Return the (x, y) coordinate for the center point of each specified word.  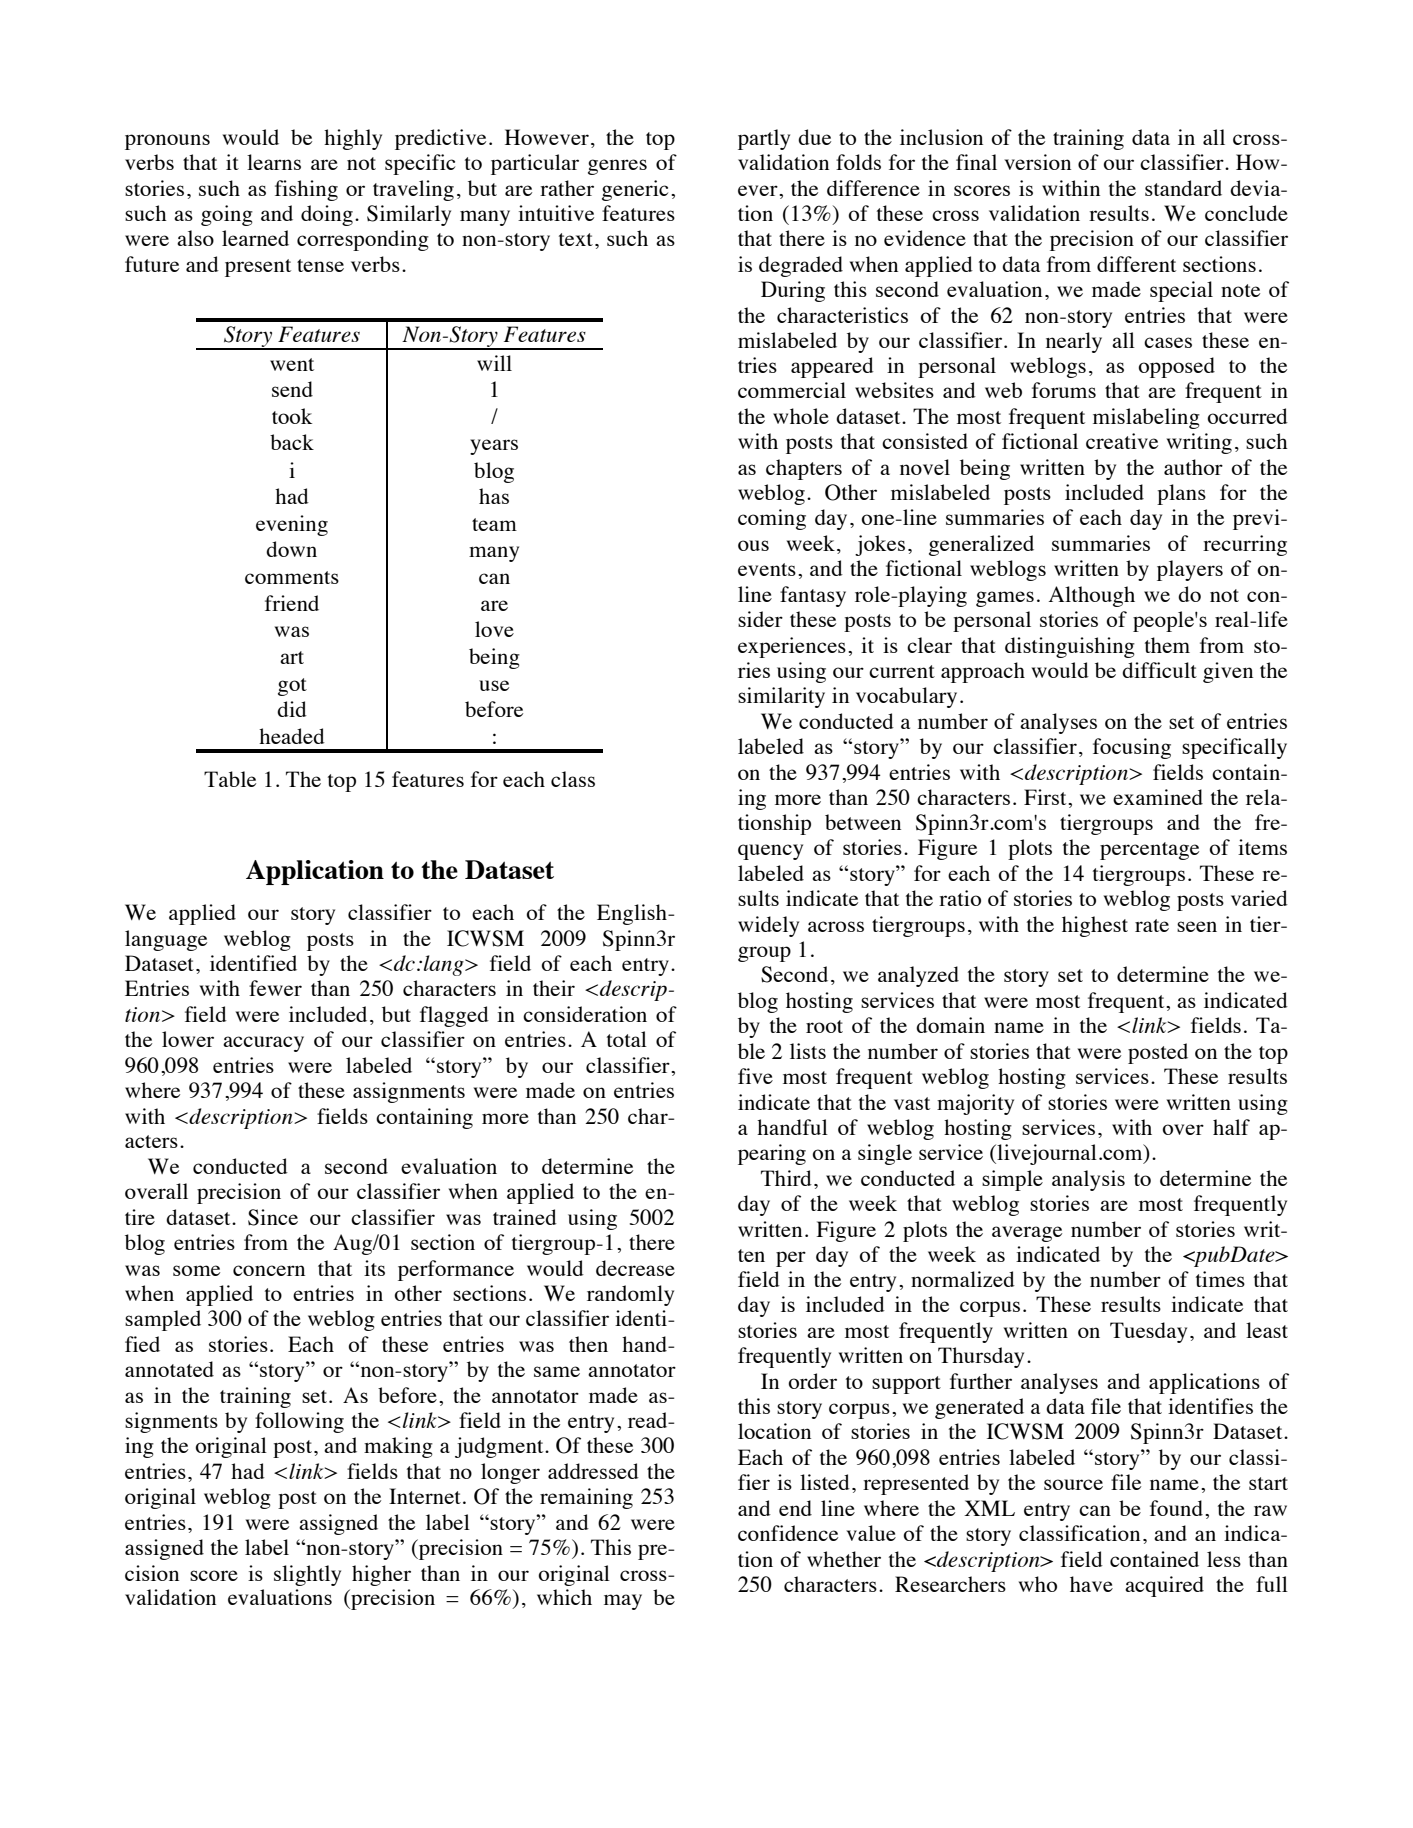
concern (269, 1270)
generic (635, 190)
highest (1095, 926)
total (627, 1039)
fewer (275, 988)
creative (1122, 441)
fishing (306, 190)
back (292, 442)
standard (1183, 188)
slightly (307, 1575)
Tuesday (1148, 1332)
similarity (781, 697)
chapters (804, 469)
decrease (635, 1268)
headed (292, 736)
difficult (1159, 670)
